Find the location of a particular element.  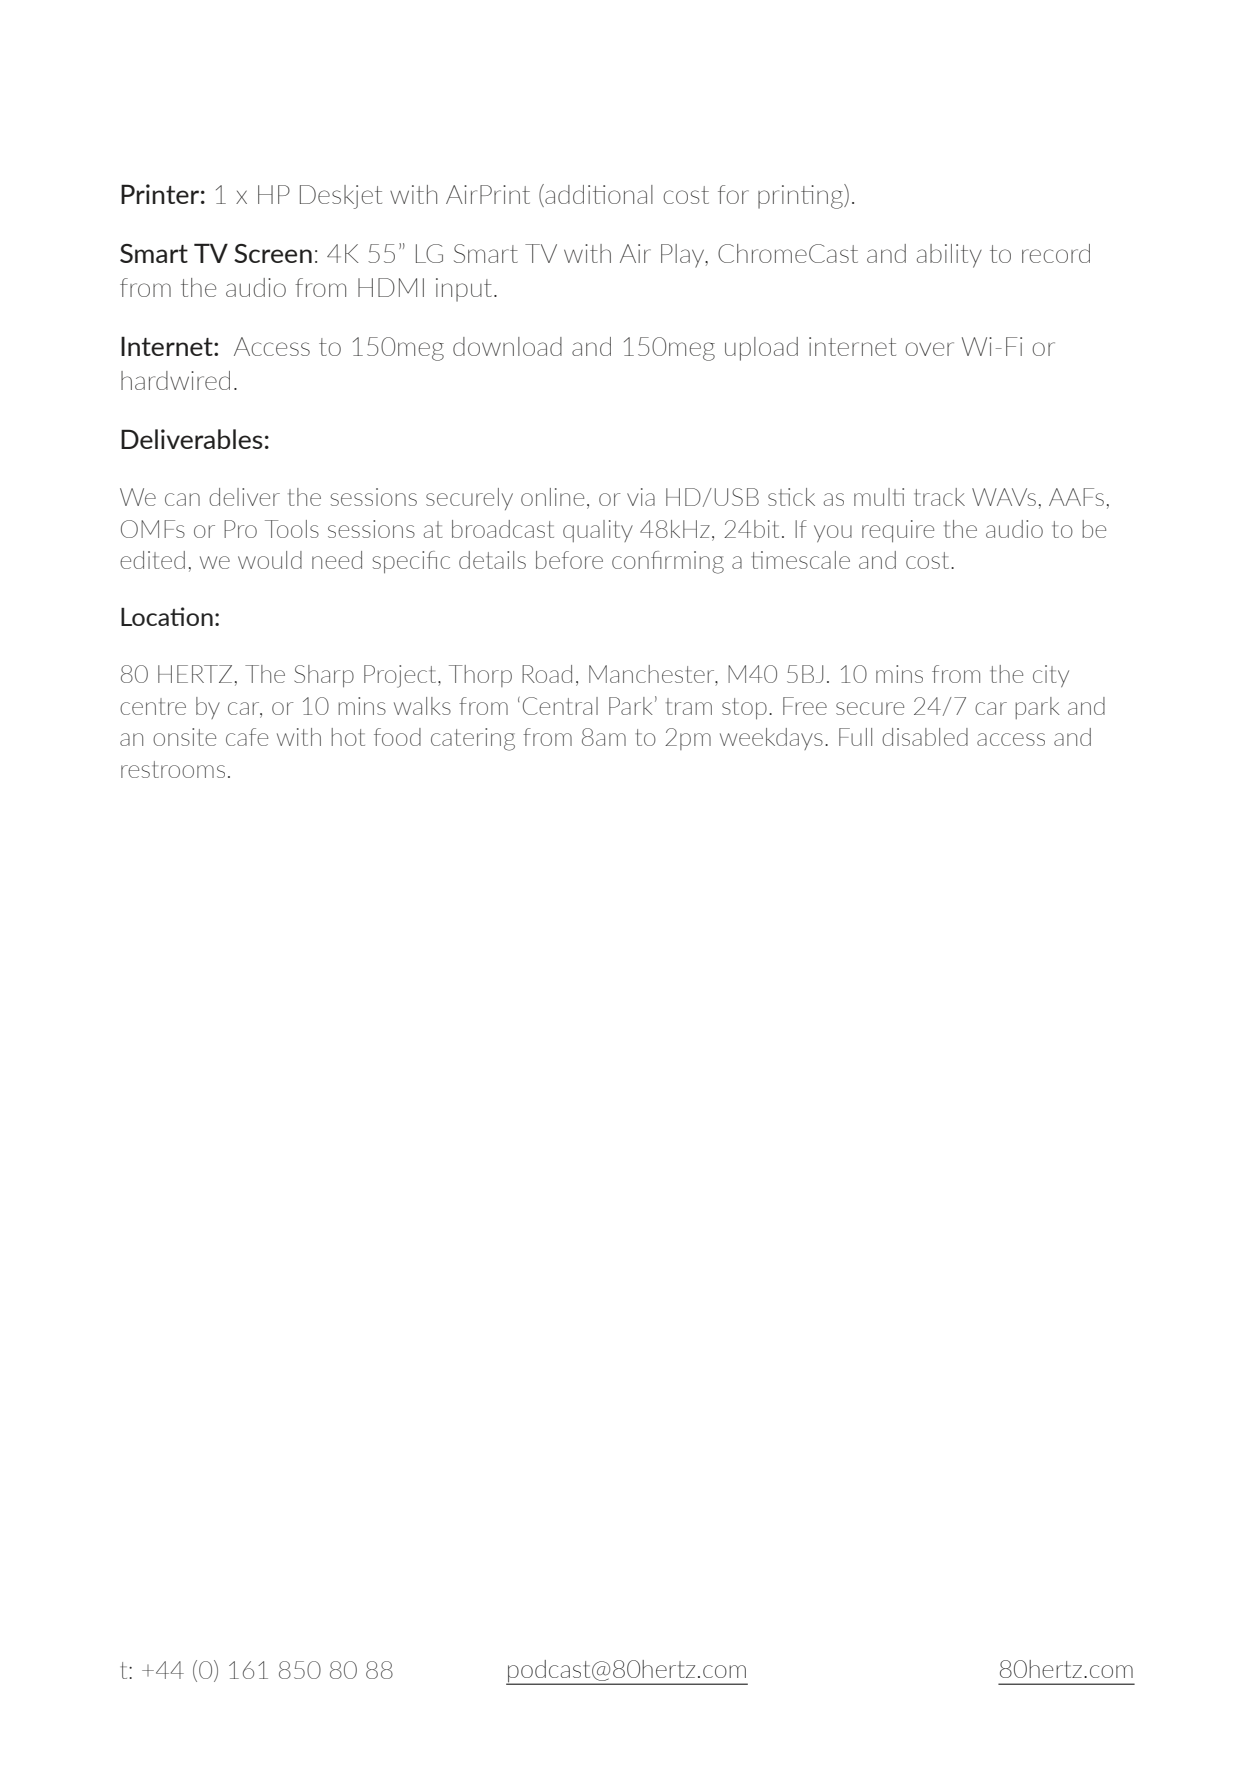

Tools is located at coordinates (292, 529).
